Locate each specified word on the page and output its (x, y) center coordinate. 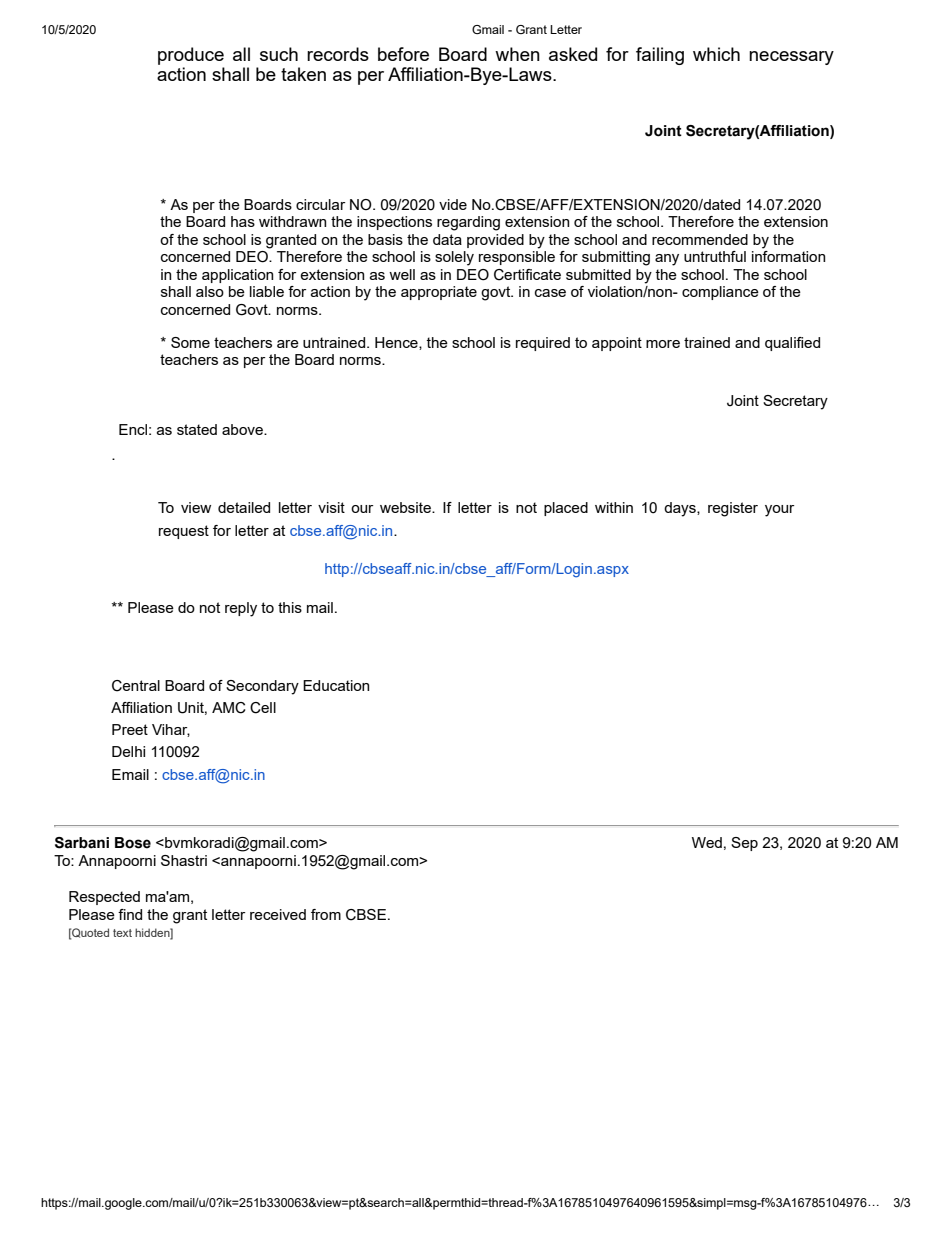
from (326, 914)
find (130, 914)
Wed (707, 842)
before (403, 54)
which (716, 54)
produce (191, 57)
